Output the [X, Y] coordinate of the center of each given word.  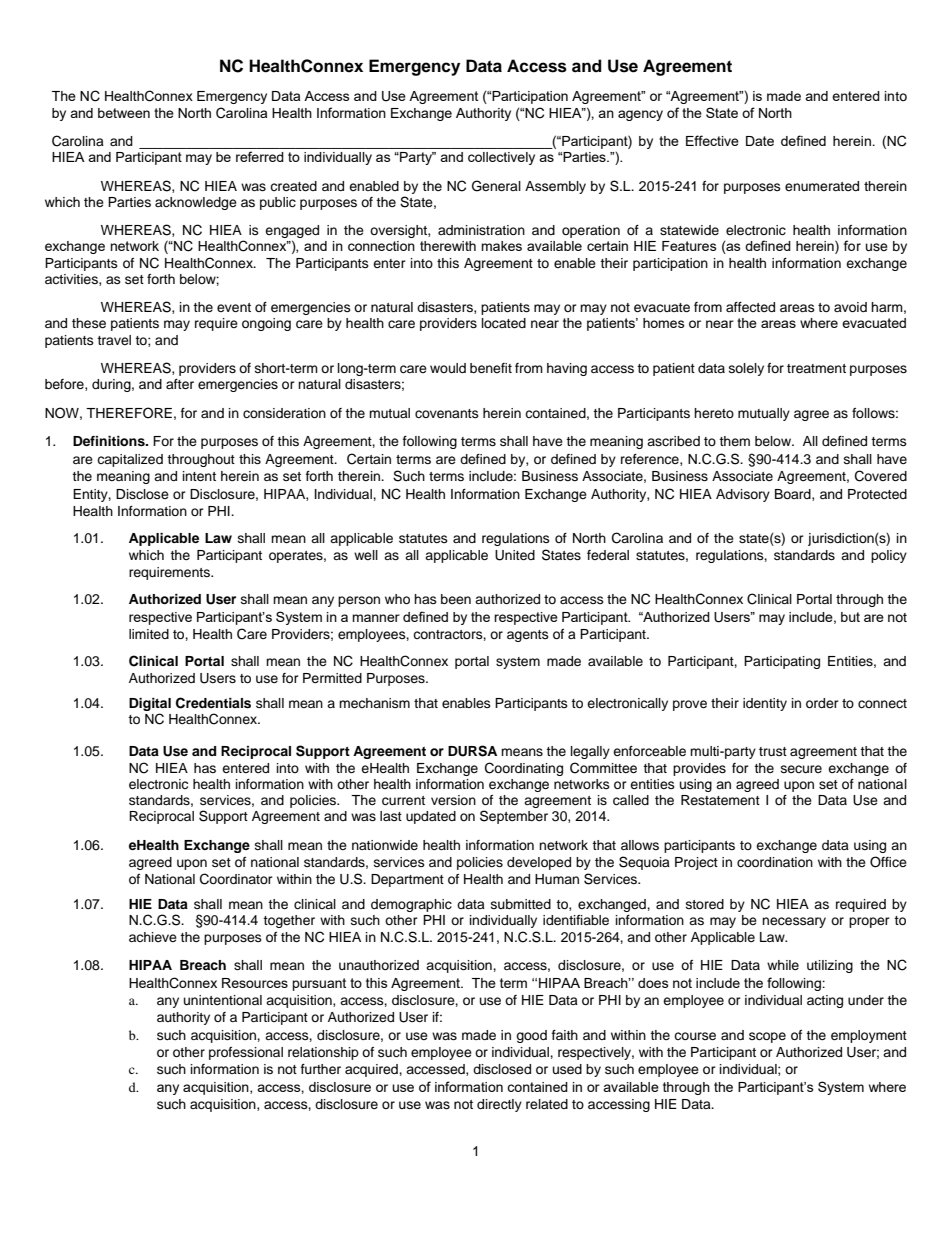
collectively [501, 158]
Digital [150, 706]
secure [801, 769]
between [124, 113]
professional [246, 1053]
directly [499, 1105]
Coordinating [524, 769]
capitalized [130, 460]
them [734, 441]
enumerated [822, 186]
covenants [447, 413]
